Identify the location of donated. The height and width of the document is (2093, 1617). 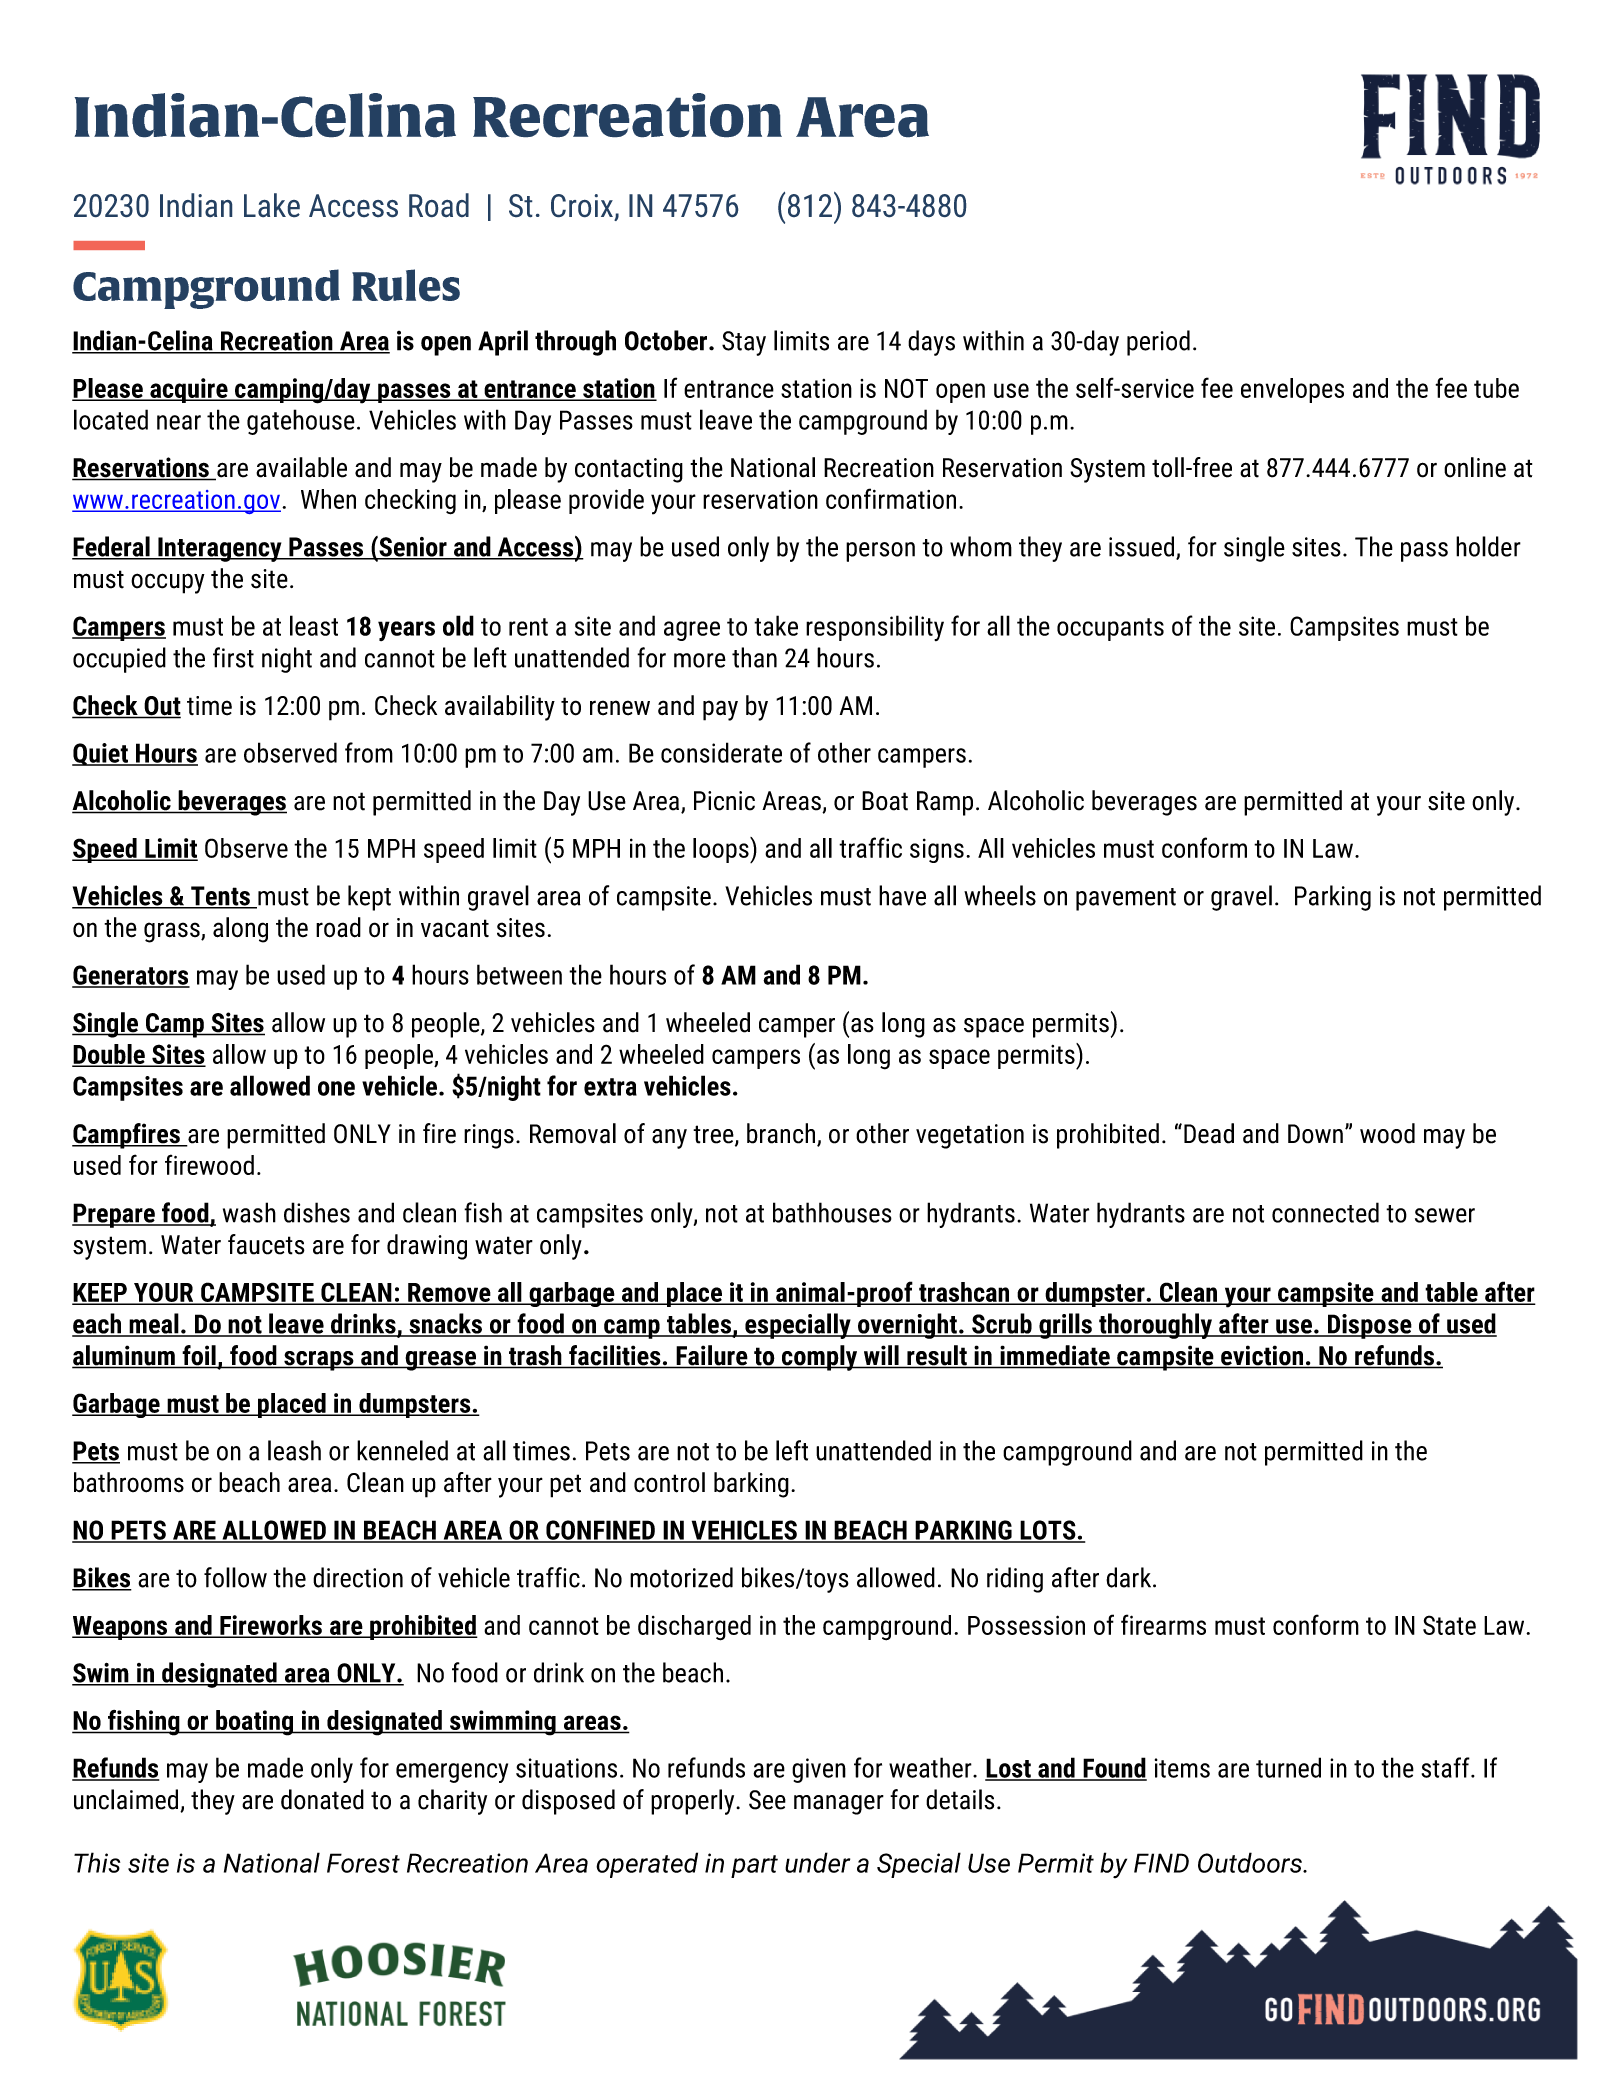
(322, 1799).
